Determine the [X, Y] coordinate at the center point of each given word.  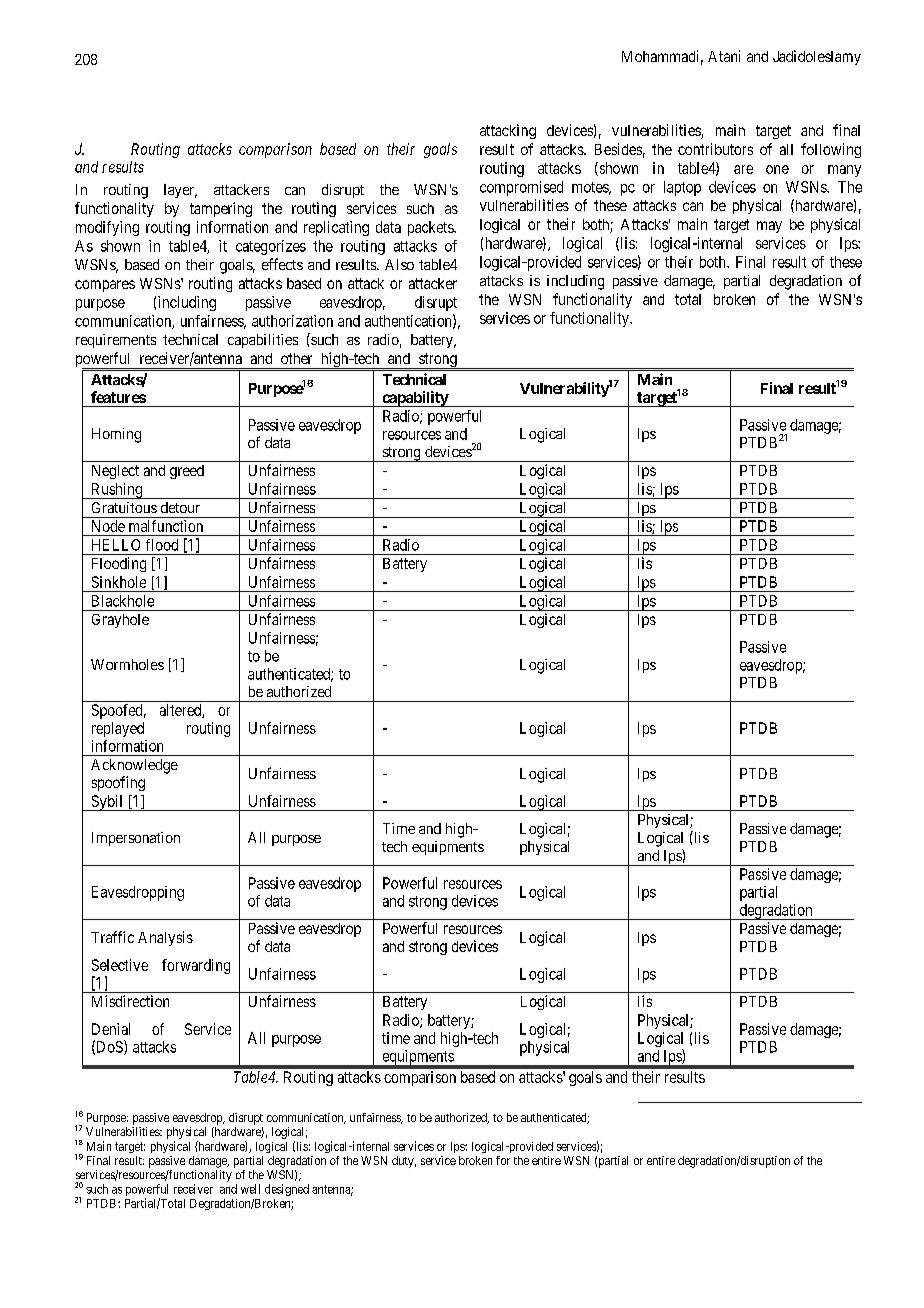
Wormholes [127, 664]
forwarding [196, 966]
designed [287, 1190]
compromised [521, 188]
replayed [118, 729]
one [777, 169]
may [769, 227]
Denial [111, 1029]
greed [187, 472]
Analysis [165, 938]
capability [415, 399]
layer [180, 191]
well [250, 1189]
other [296, 358]
